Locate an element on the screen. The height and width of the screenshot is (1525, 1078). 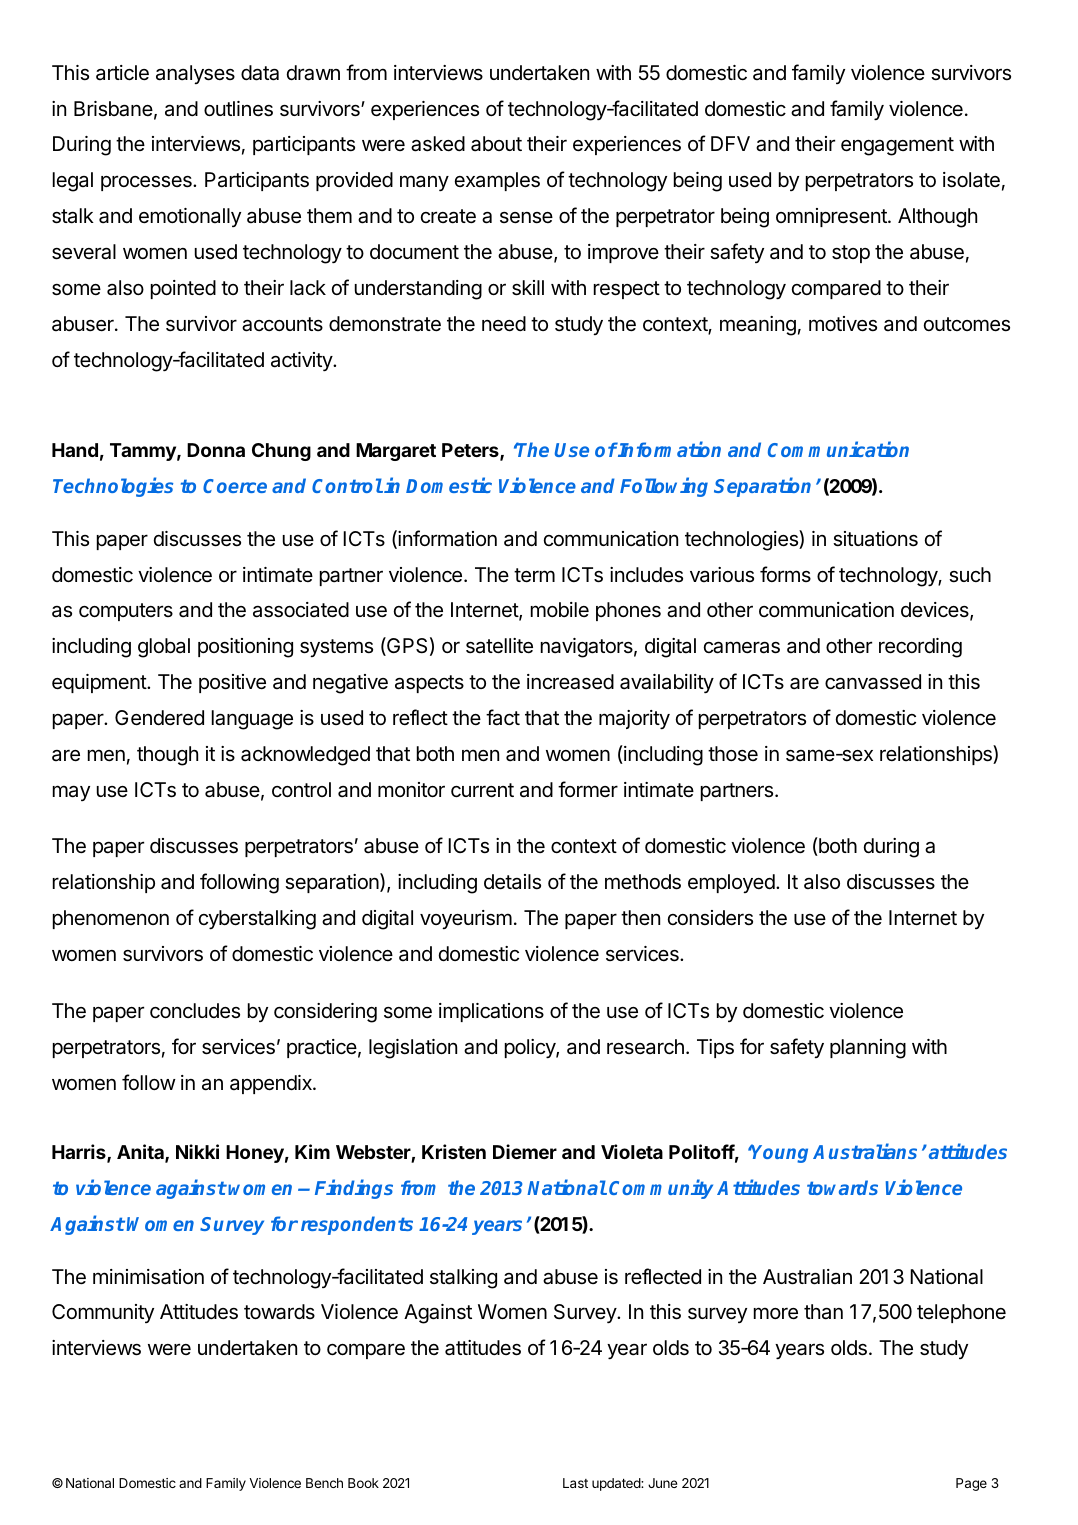
Bench is located at coordinates (324, 1483).
